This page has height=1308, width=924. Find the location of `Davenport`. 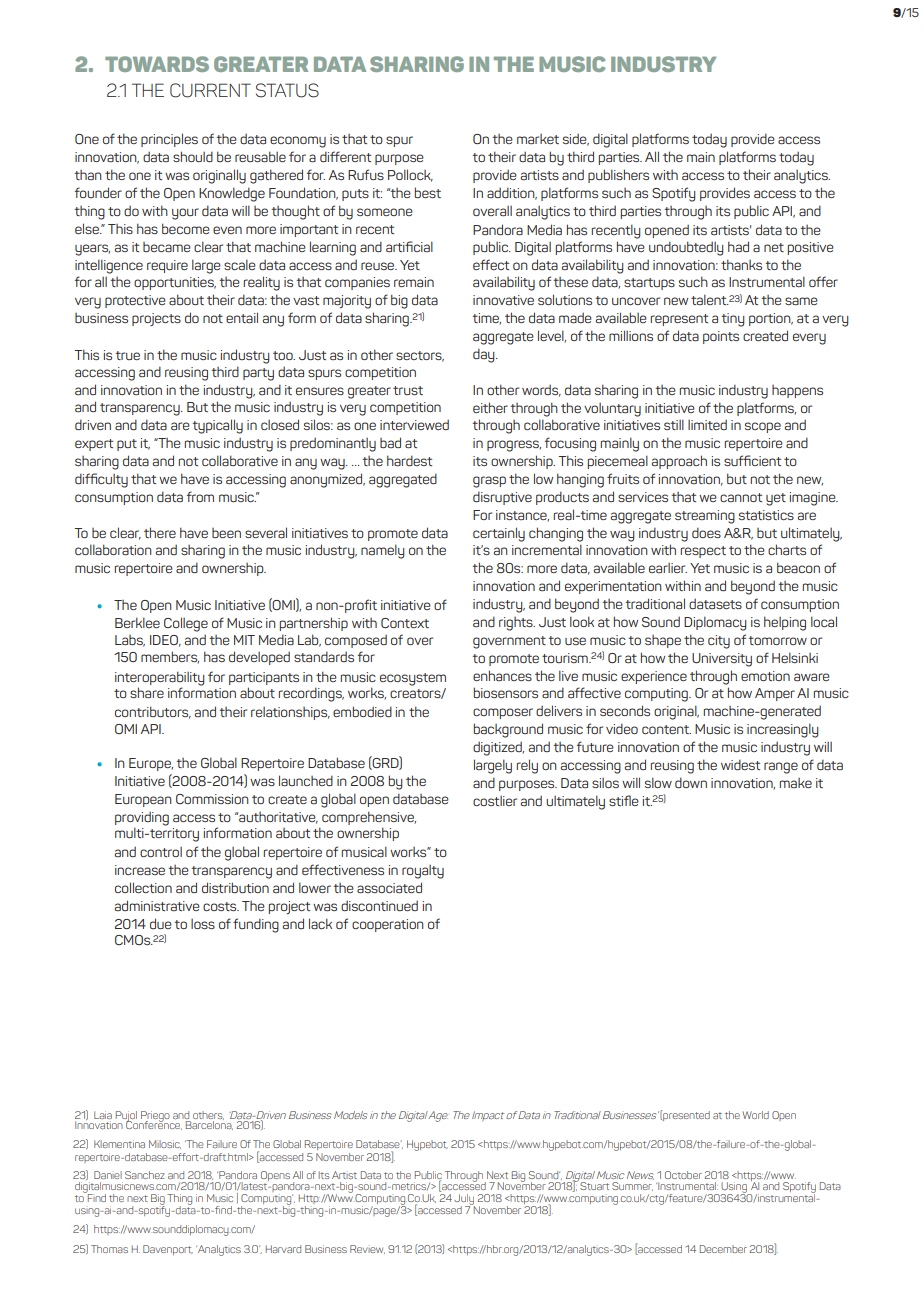

Davenport is located at coordinates (168, 1250).
